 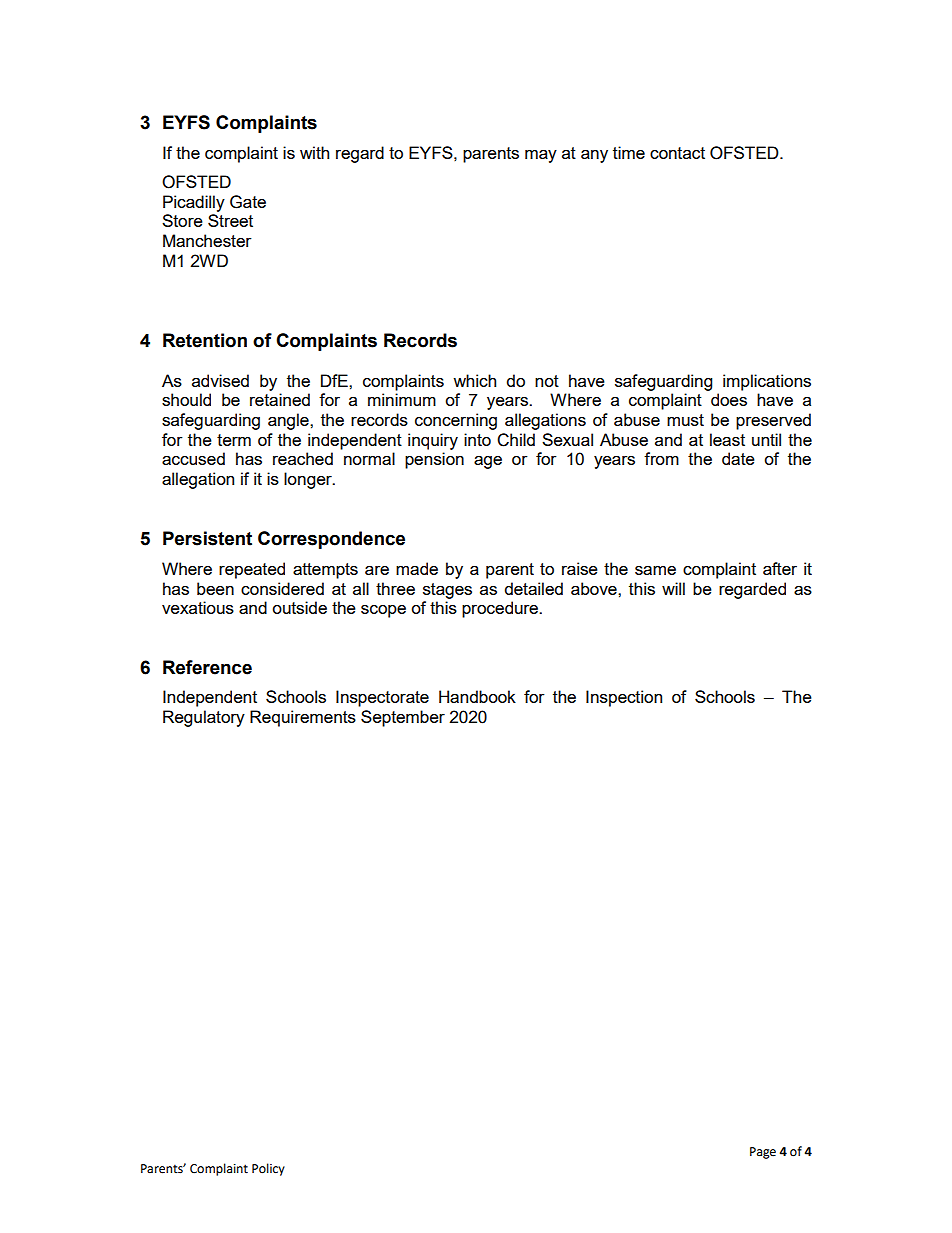 What do you see at coordinates (248, 202) in the screenshot?
I see `Gate` at bounding box center [248, 202].
